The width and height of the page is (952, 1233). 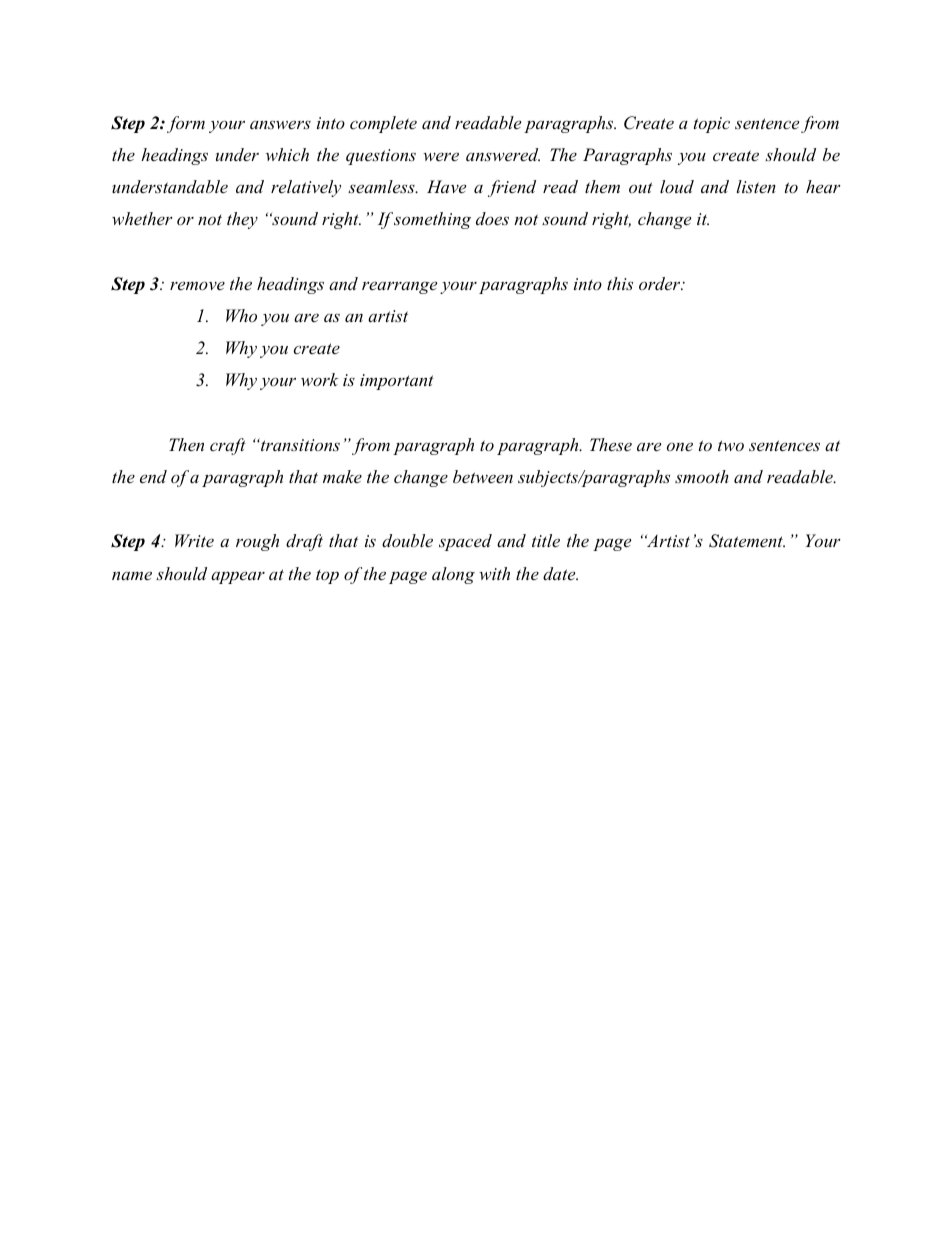 I want to click on complete, so click(x=383, y=124).
